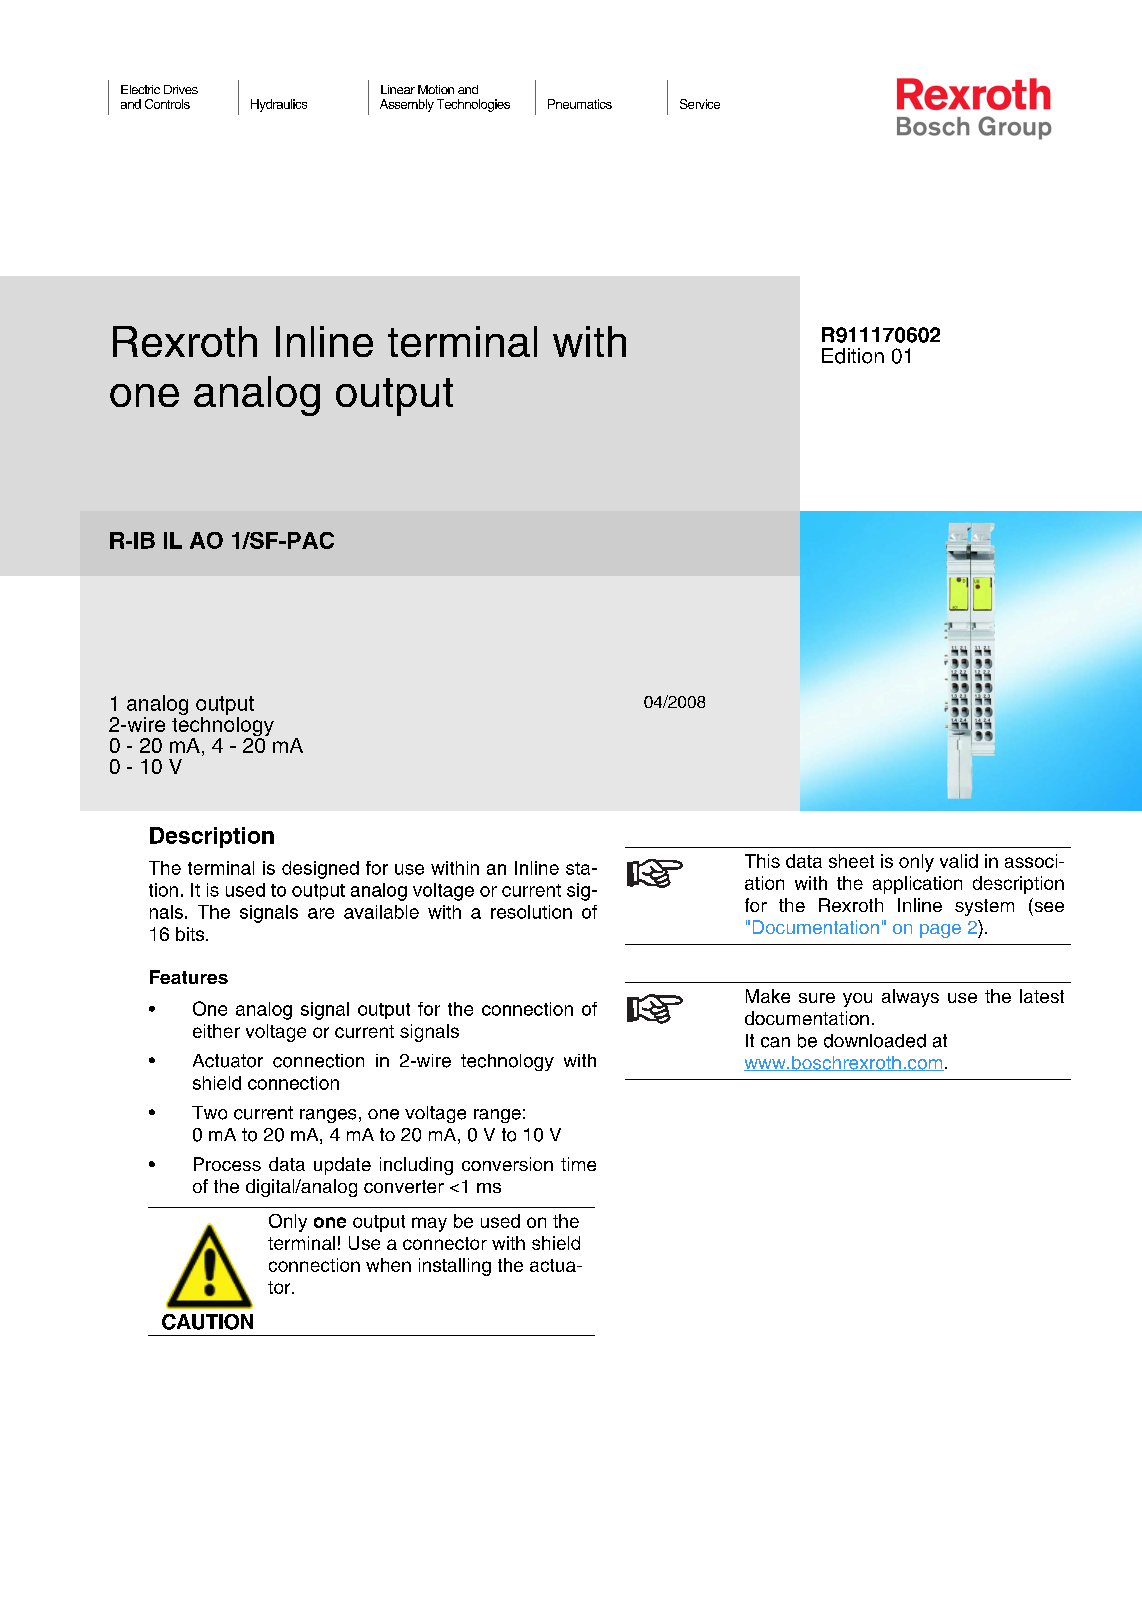  What do you see at coordinates (875, 1041) in the image?
I see `downloaded` at bounding box center [875, 1041].
